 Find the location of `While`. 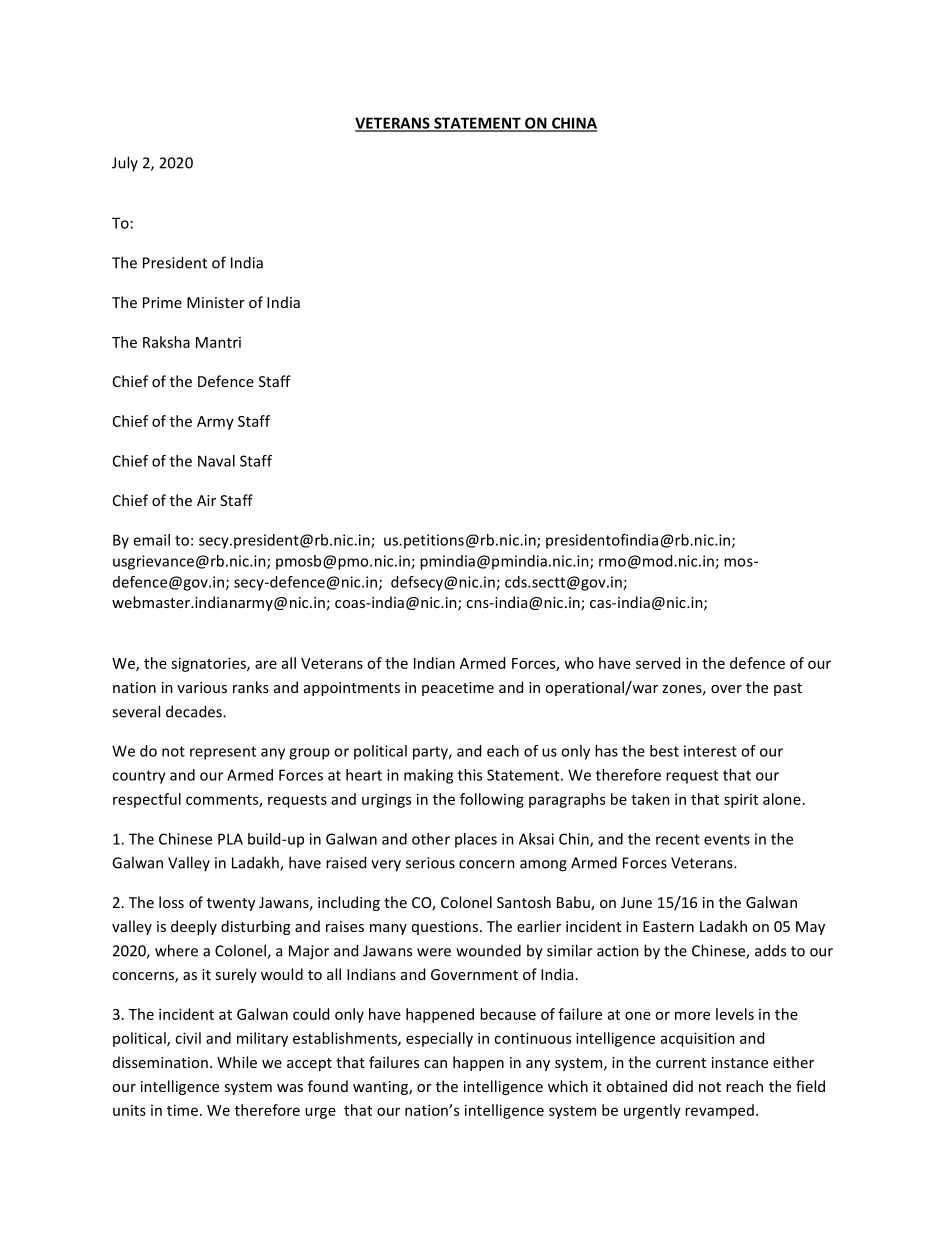

While is located at coordinates (237, 1062).
